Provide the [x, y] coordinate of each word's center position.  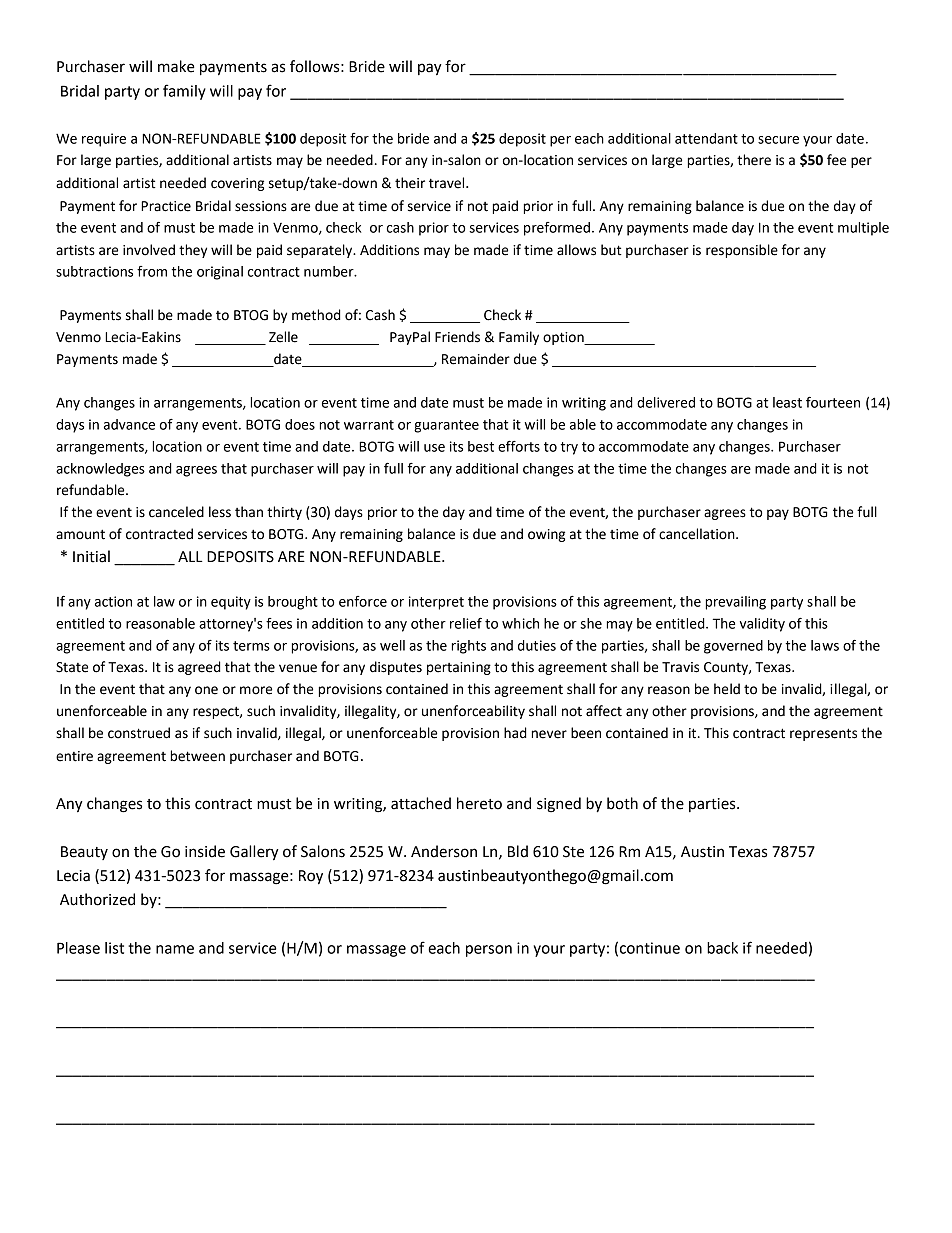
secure [778, 140]
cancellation [698, 534]
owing [546, 535]
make [176, 66]
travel [448, 183]
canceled [176, 512]
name [175, 949]
